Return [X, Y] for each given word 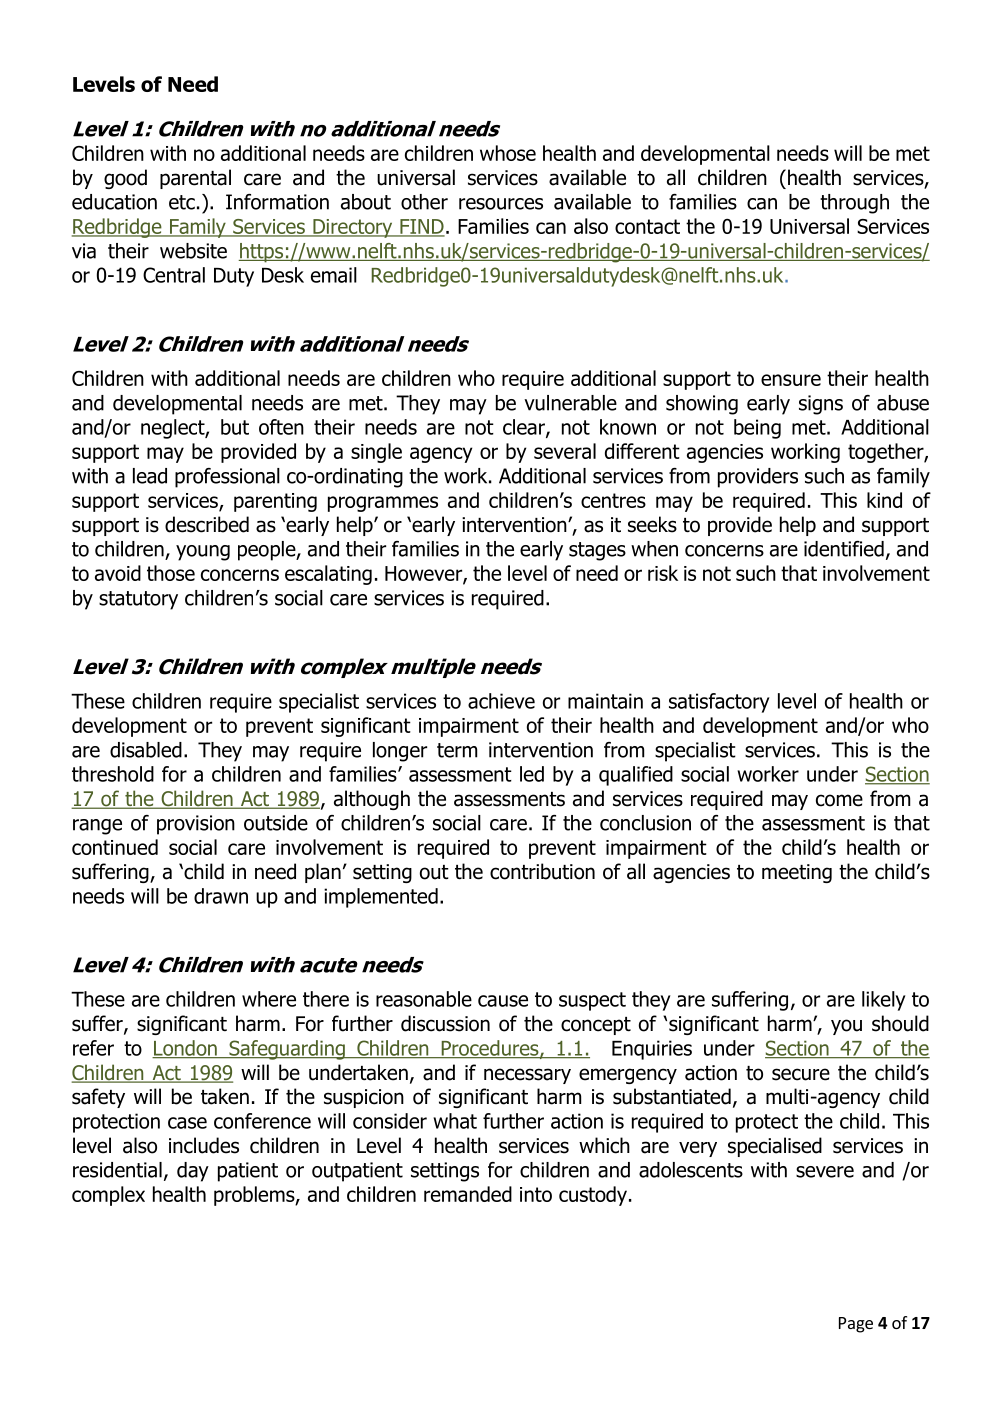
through [854, 204]
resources [501, 204]
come [839, 800]
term [457, 750]
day [193, 1172]
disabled [146, 750]
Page [856, 1325]
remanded [468, 1194]
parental [195, 179]
